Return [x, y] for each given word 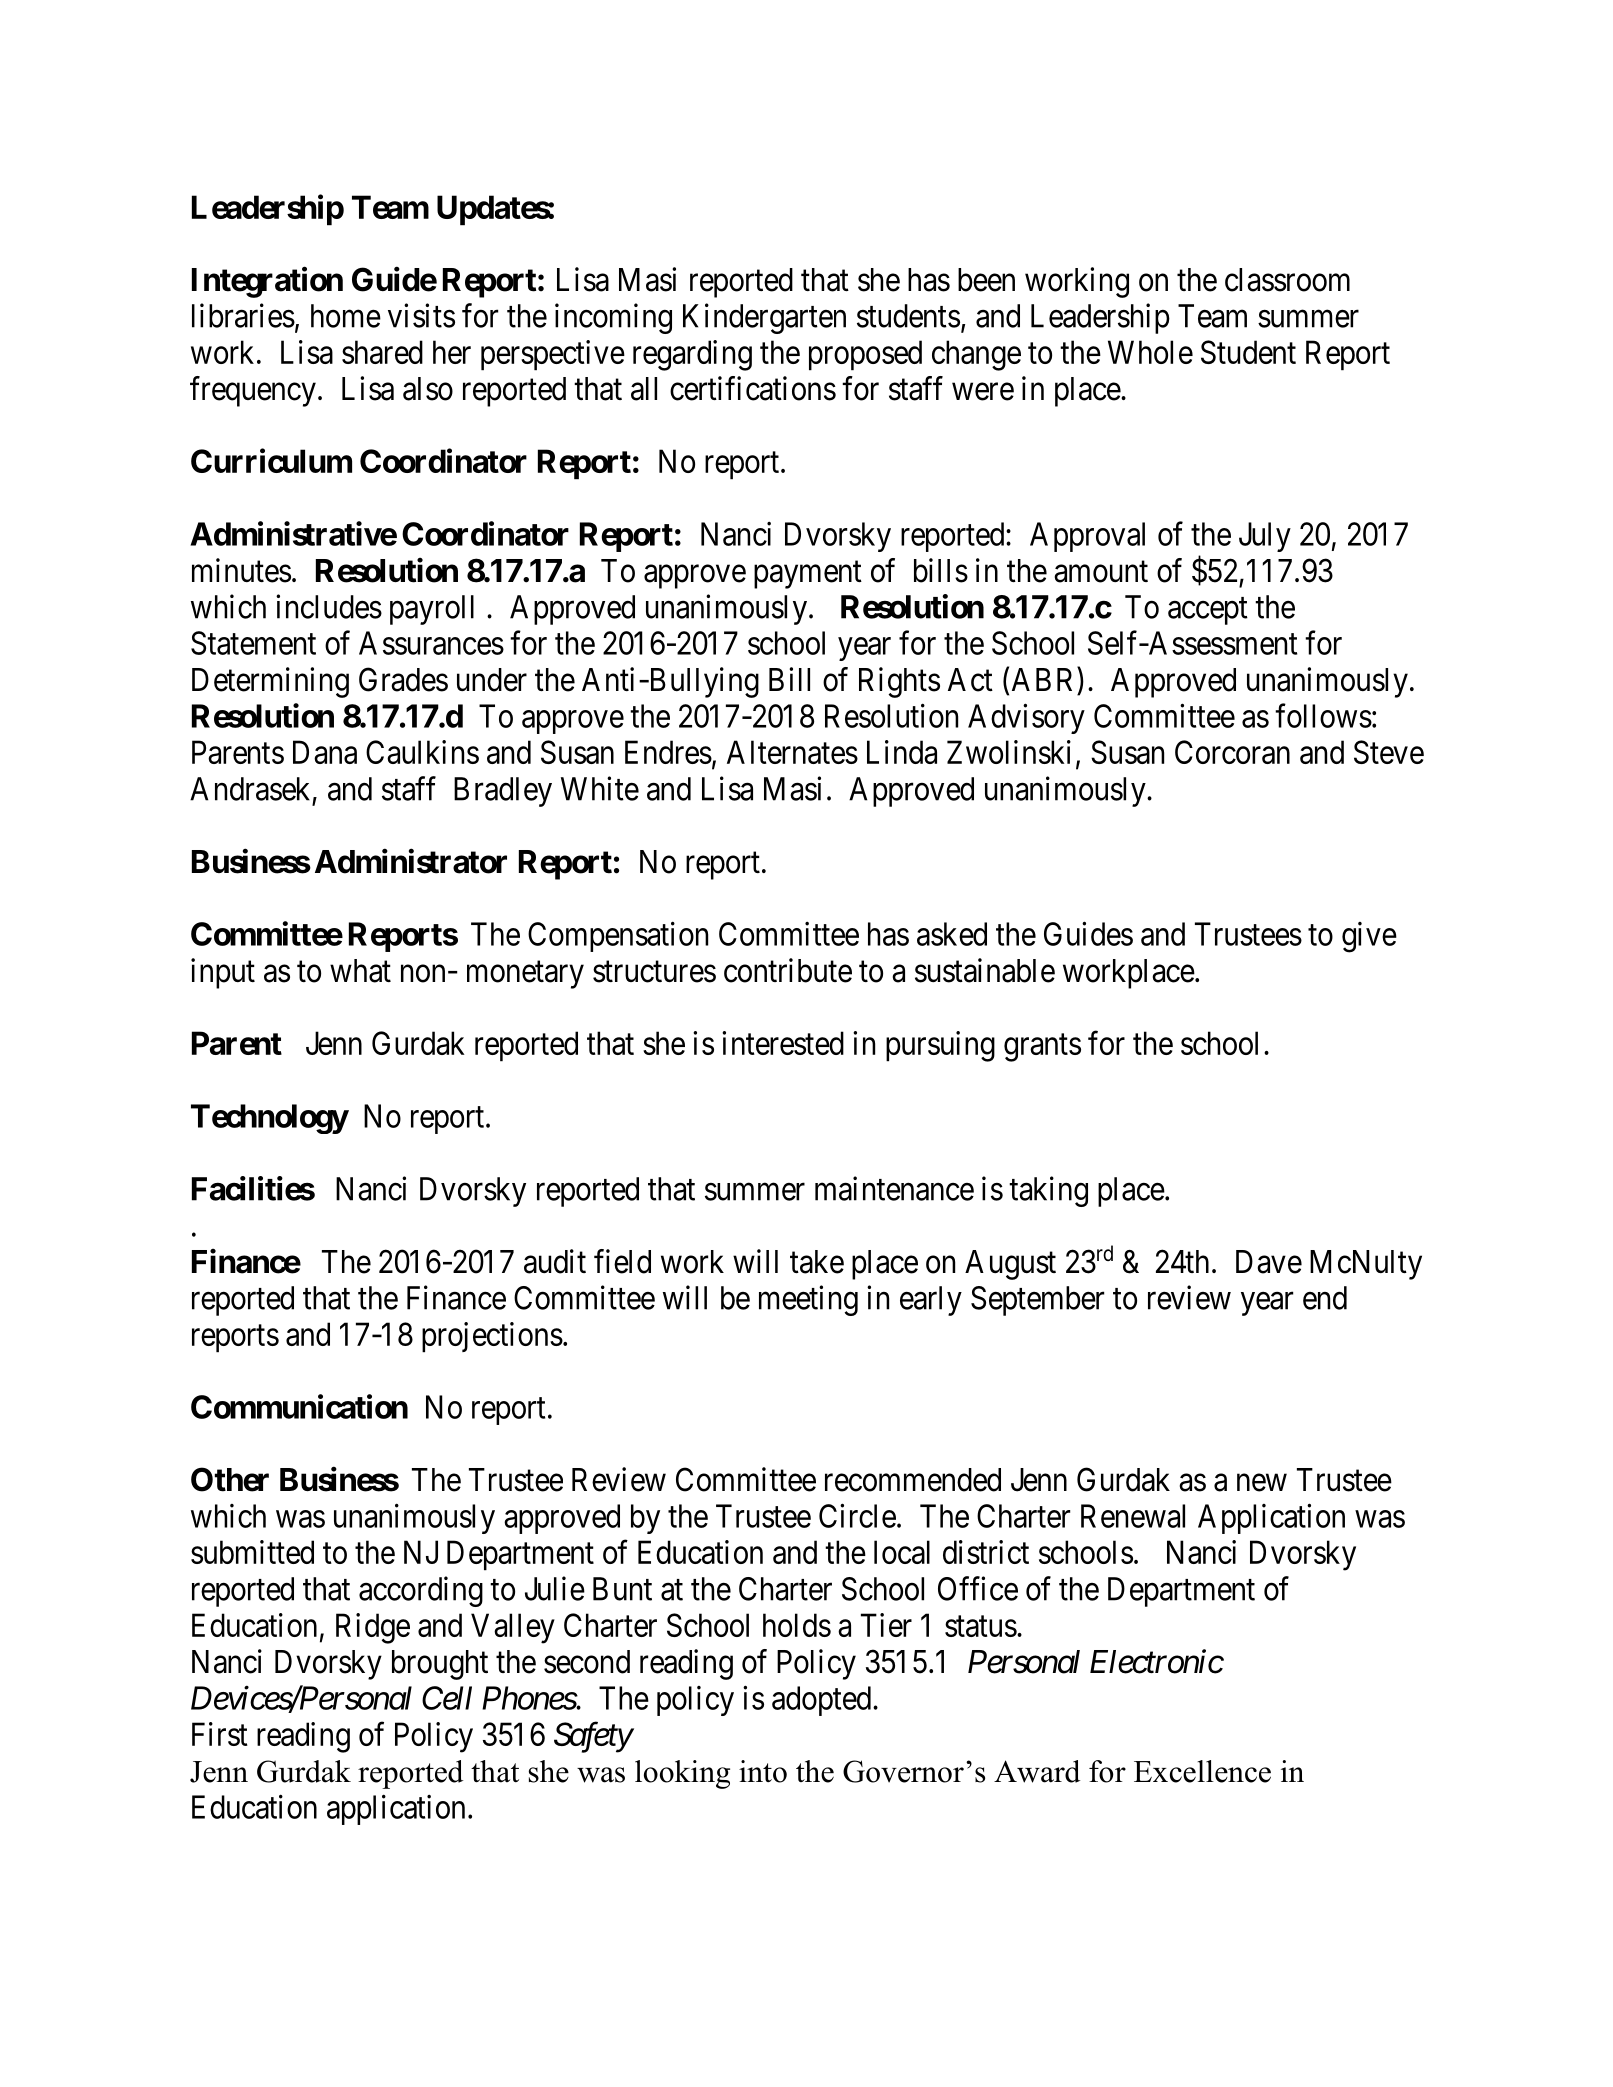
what [360, 971]
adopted [823, 1701]
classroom [1287, 280]
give [1369, 937]
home [346, 316]
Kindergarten [764, 318]
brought [440, 1665]
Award [1037, 1771]
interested [783, 1043]
